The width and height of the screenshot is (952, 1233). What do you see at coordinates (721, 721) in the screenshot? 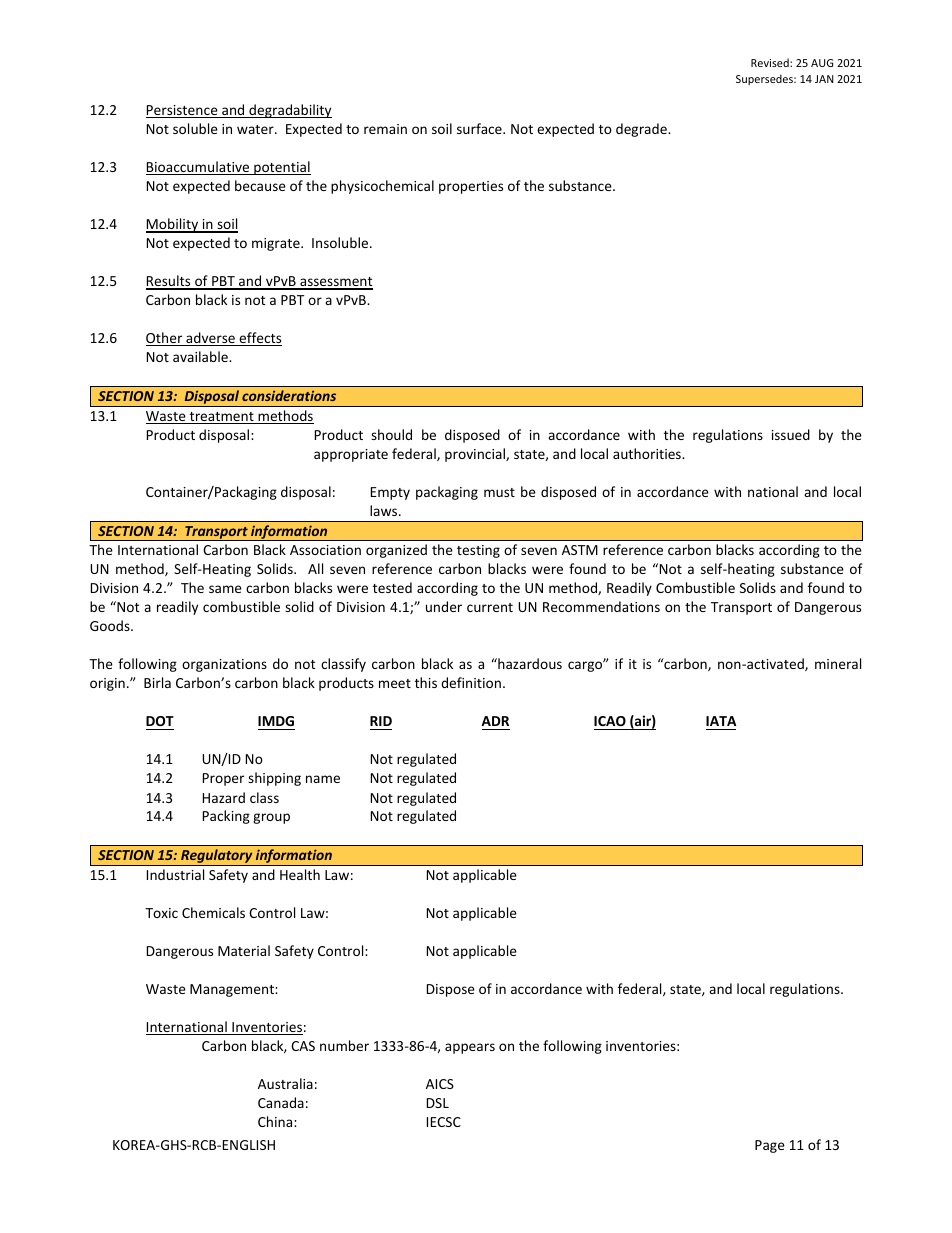
I see `IATA` at bounding box center [721, 721].
